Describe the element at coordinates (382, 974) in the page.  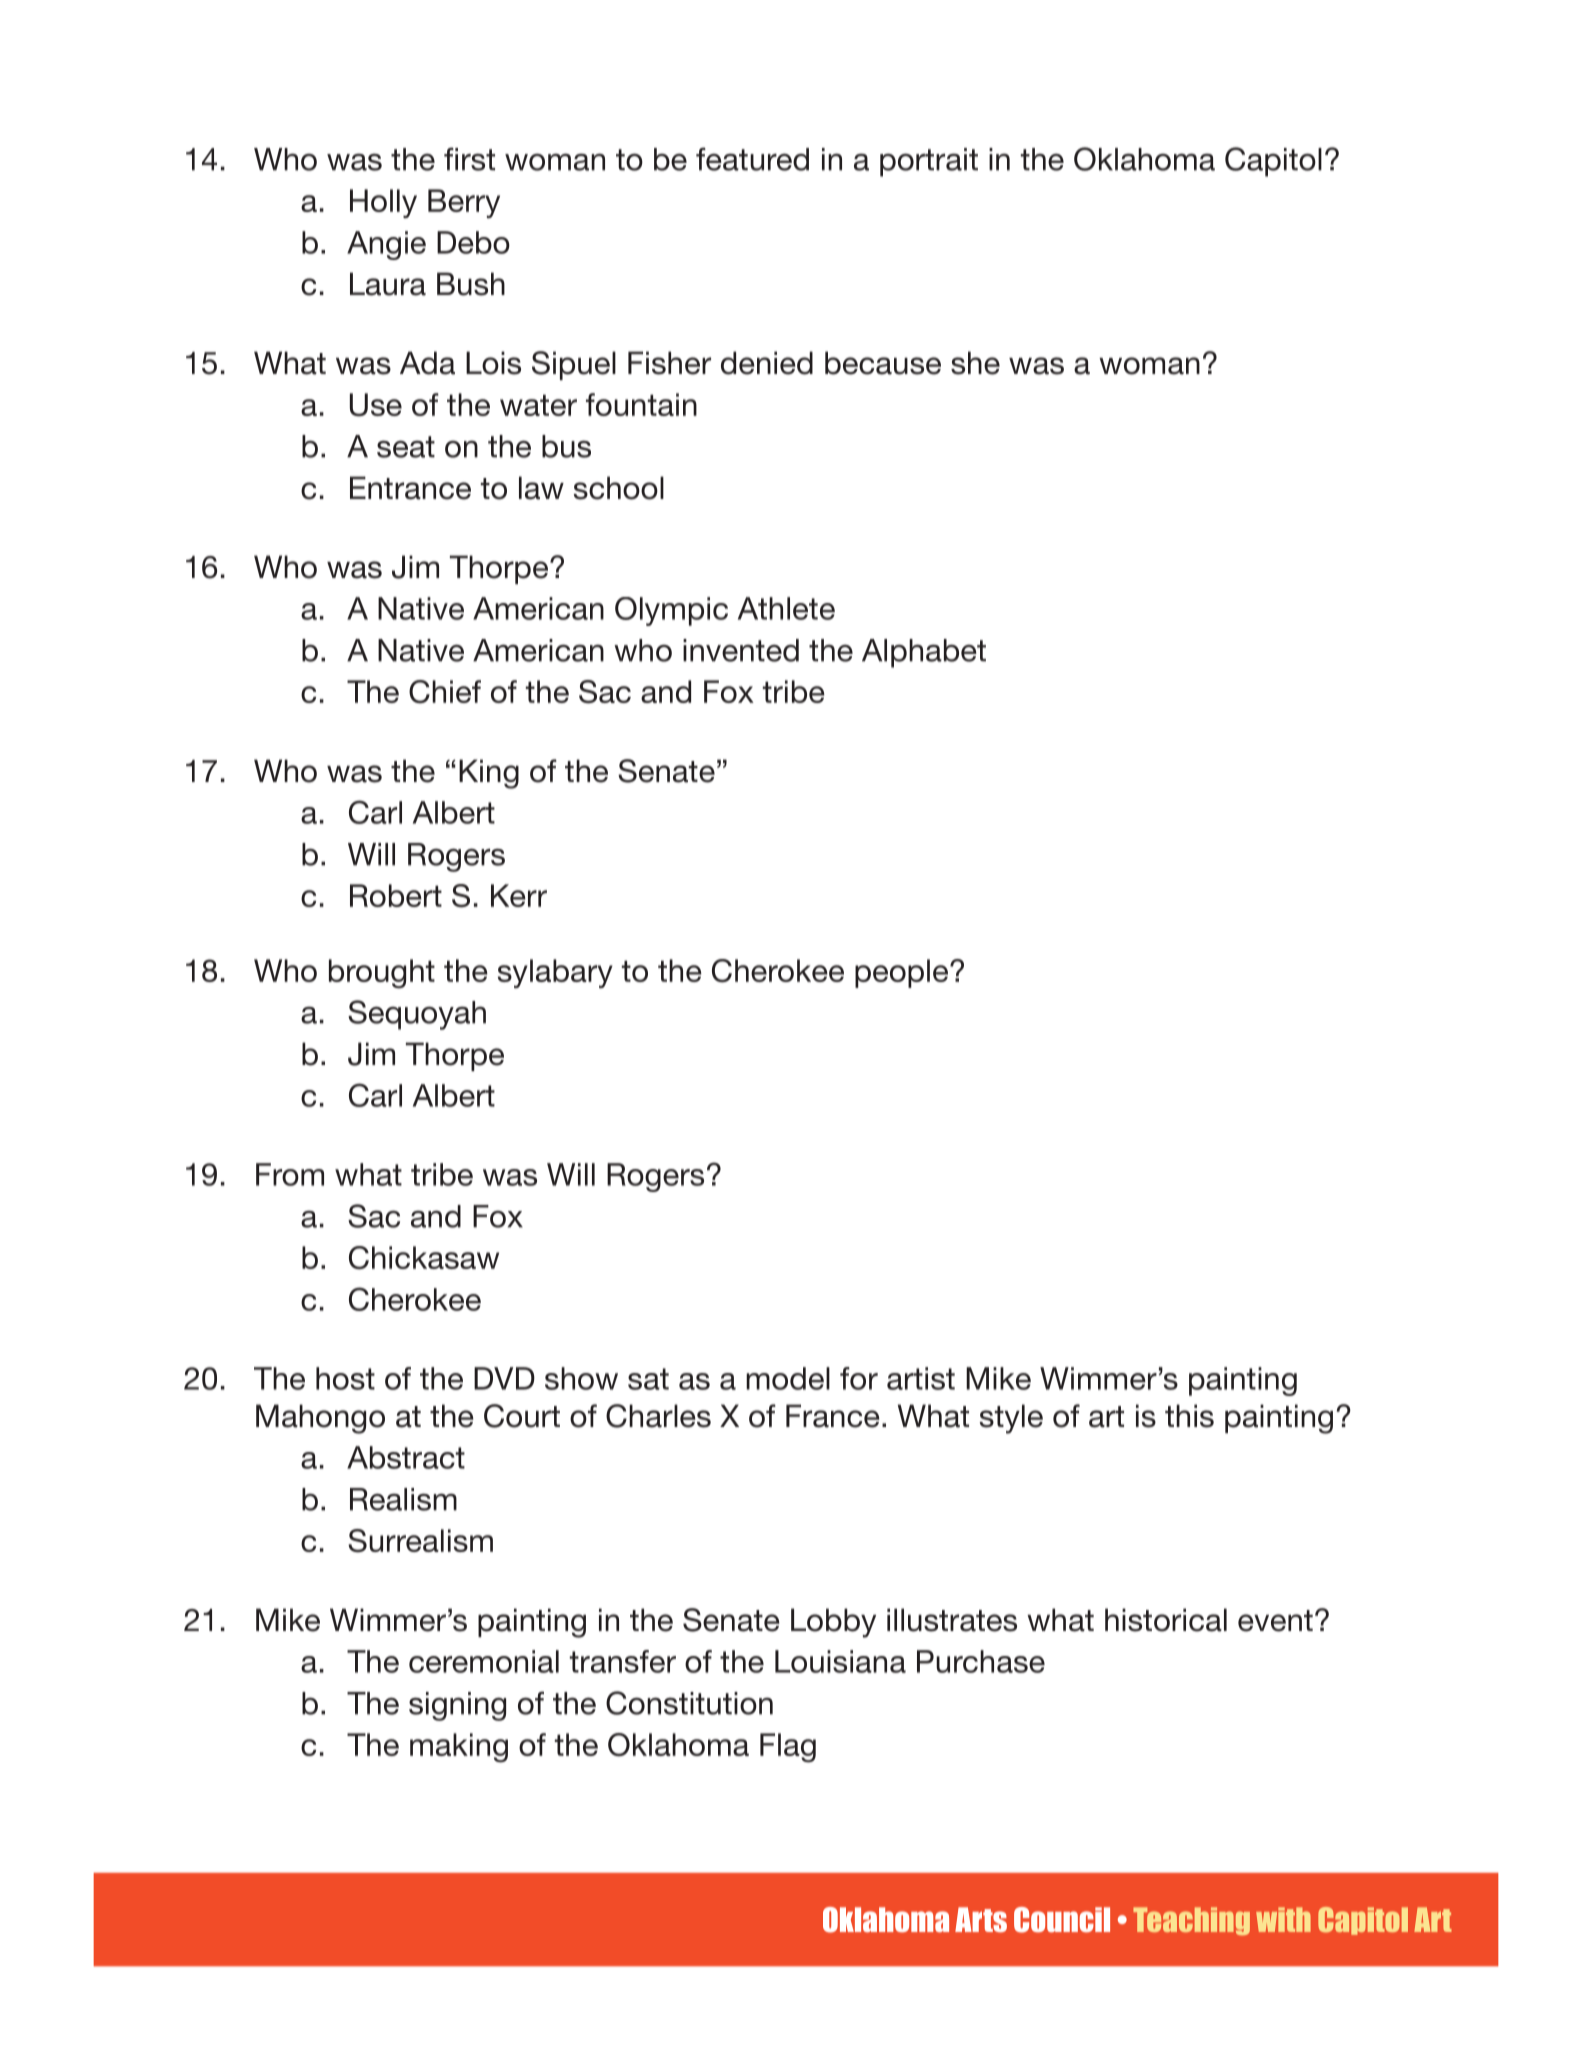
I see `brought` at that location.
